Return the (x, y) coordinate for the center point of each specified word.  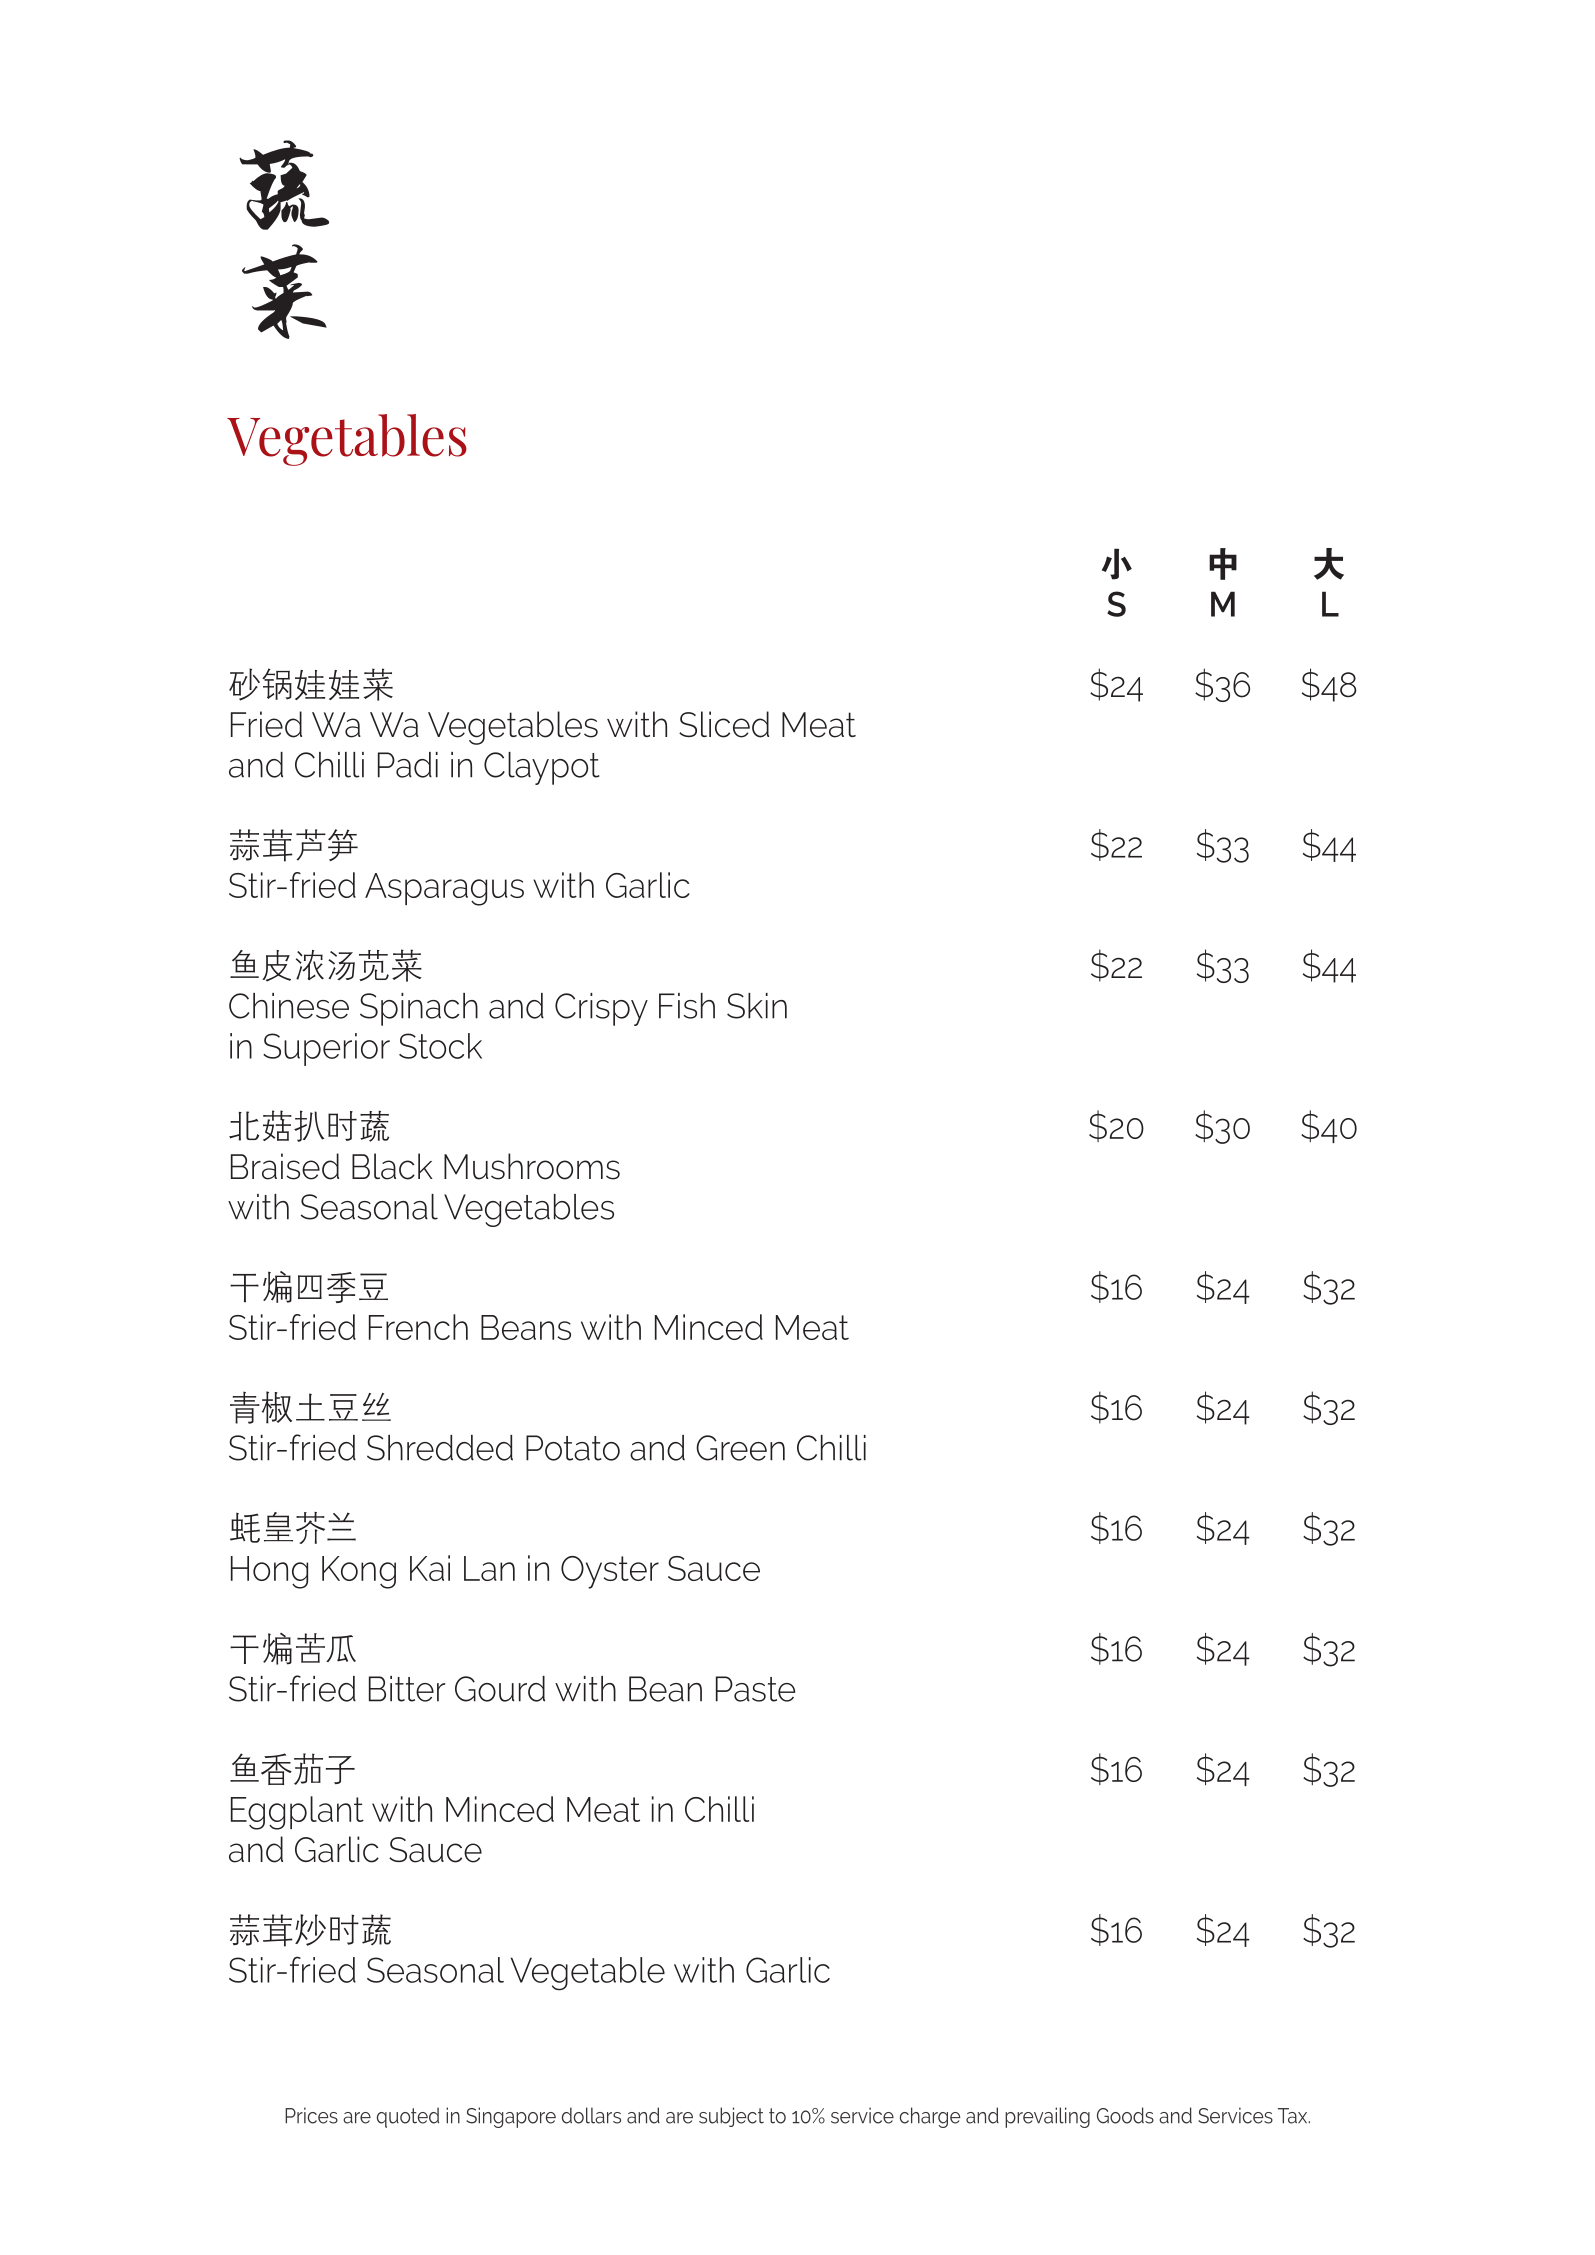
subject (731, 2117)
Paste (755, 1689)
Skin (757, 1006)
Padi (408, 765)
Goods (1125, 2115)
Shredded (440, 1448)
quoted (408, 2117)
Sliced (724, 724)
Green (740, 1448)
